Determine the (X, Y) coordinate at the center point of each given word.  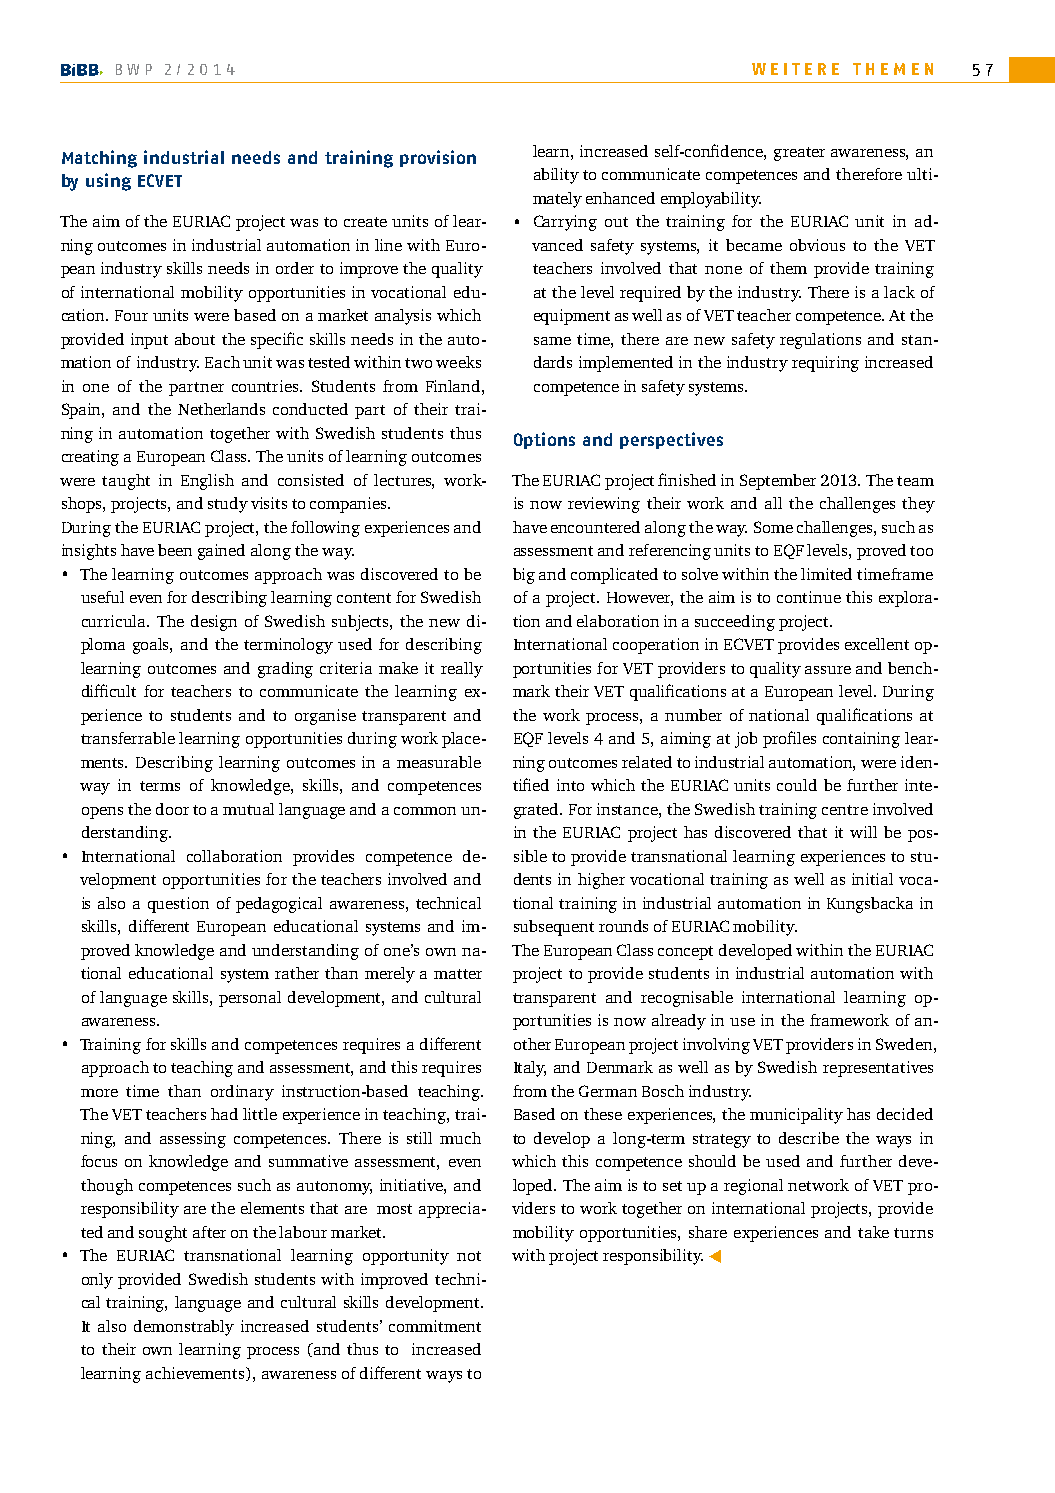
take (873, 1232)
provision (438, 158)
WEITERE (795, 69)
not (469, 1256)
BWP (134, 69)
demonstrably (184, 1328)
